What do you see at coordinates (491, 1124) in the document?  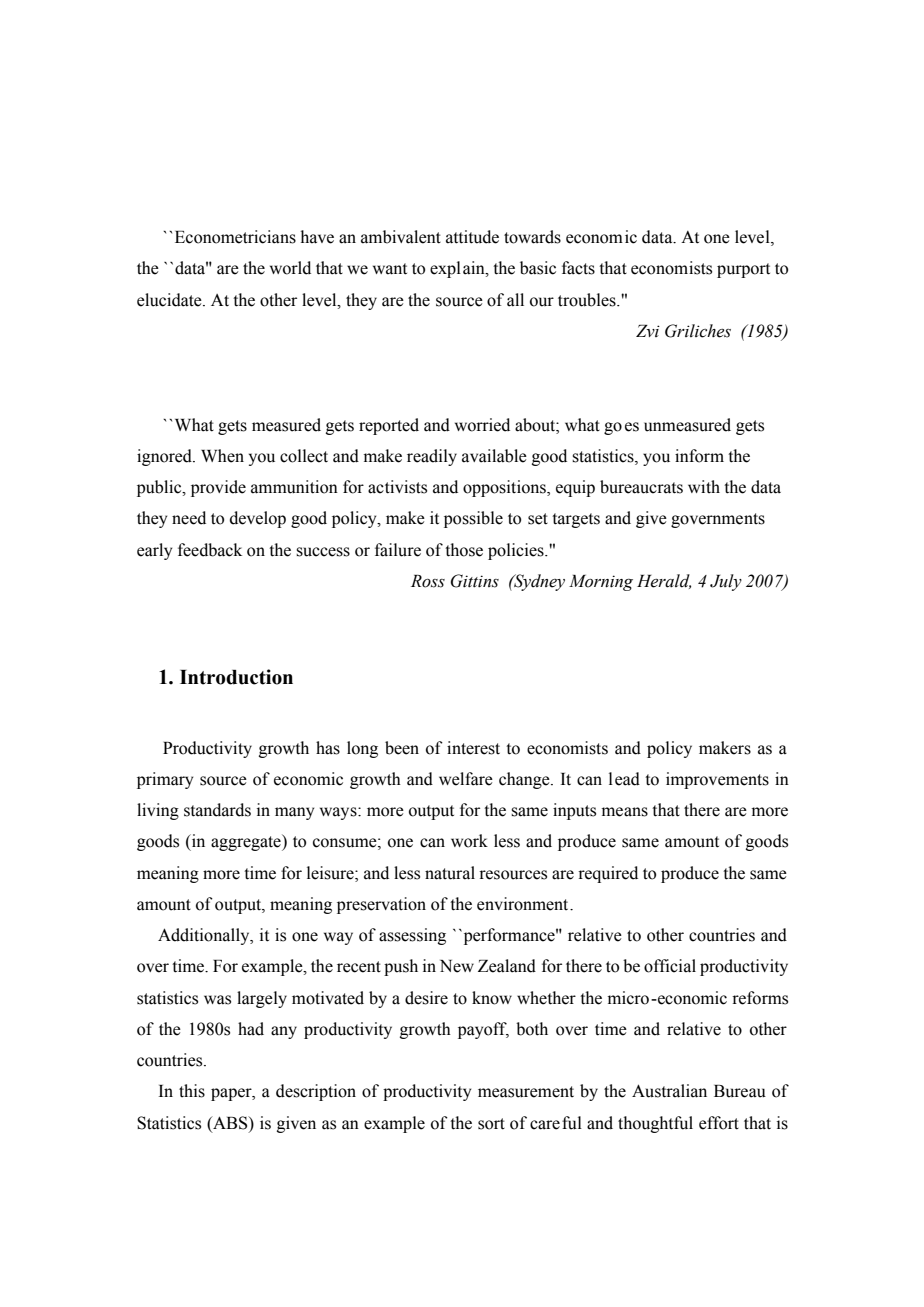 I see `sort` at bounding box center [491, 1124].
